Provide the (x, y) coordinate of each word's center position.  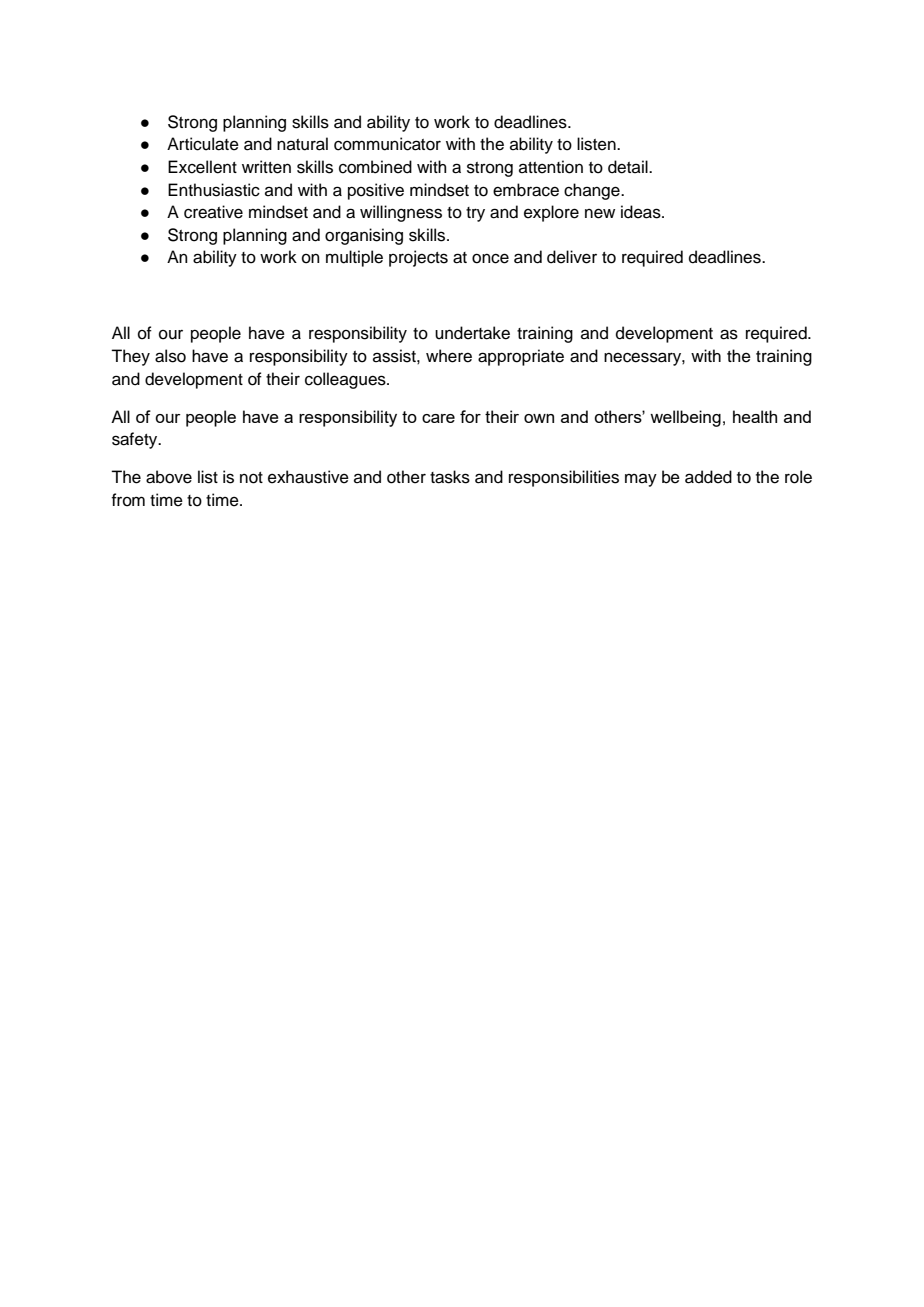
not (251, 478)
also (170, 356)
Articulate (203, 144)
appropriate (521, 357)
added (708, 477)
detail (629, 167)
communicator (387, 144)
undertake (472, 333)
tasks (450, 477)
